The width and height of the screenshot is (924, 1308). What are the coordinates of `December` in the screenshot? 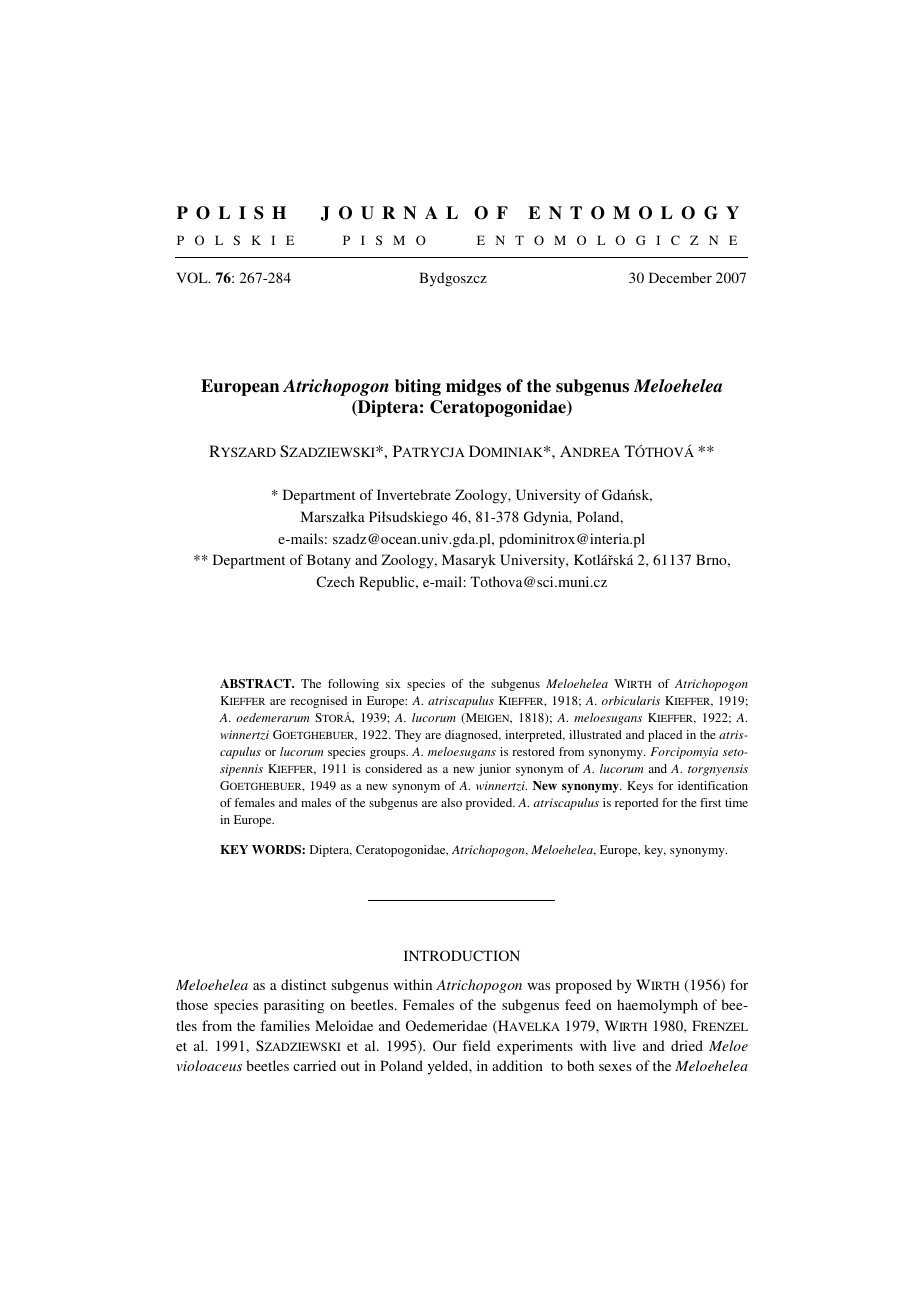 It's located at (680, 277).
